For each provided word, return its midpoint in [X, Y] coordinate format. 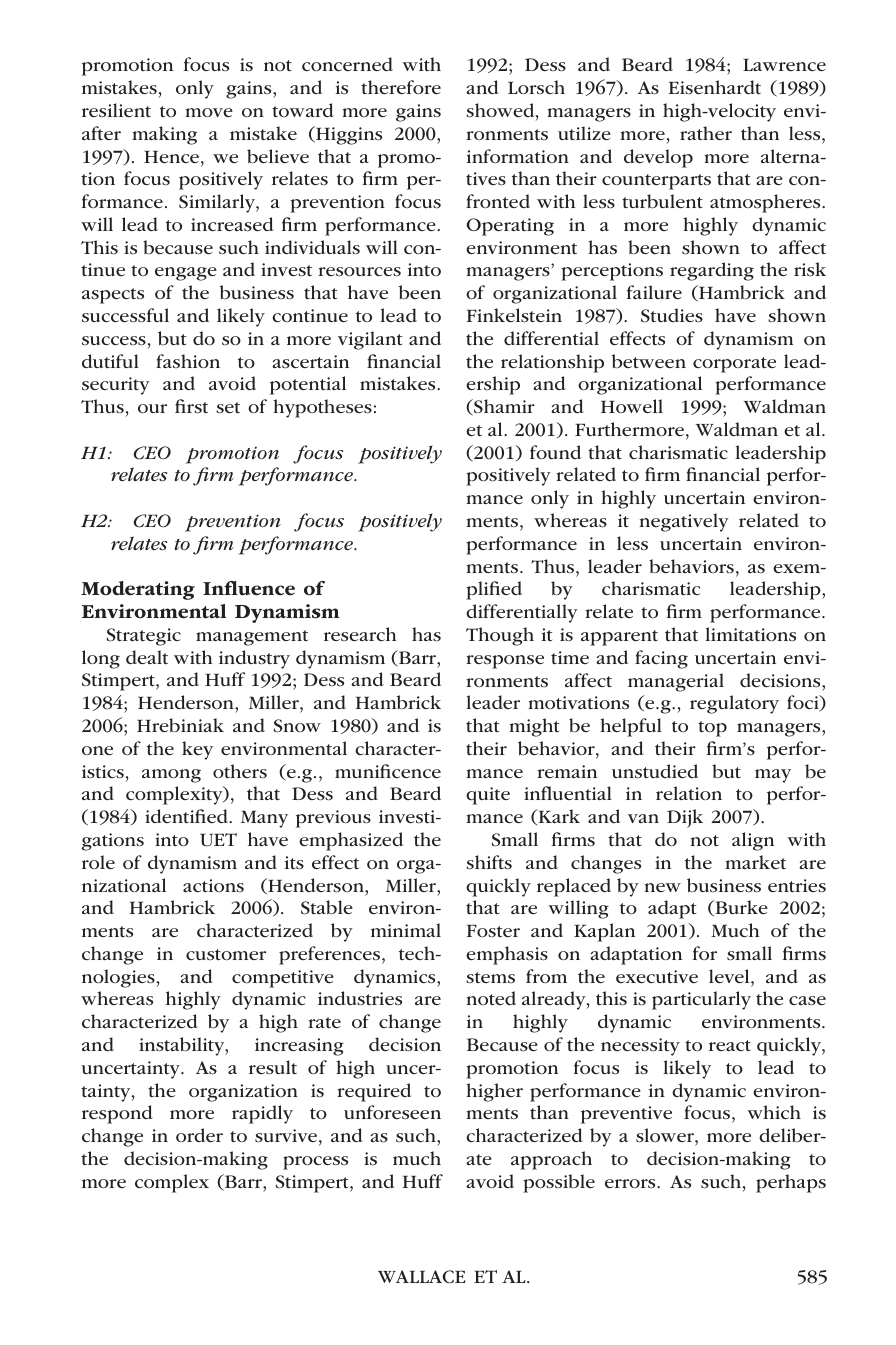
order [199, 1135]
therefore [401, 87]
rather [706, 133]
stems [490, 978]
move [209, 113]
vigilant [370, 340]
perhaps [791, 1183]
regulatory [734, 704]
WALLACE [422, 1277]
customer [226, 955]
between [649, 361]
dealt [147, 657]
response [505, 662]
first [191, 406]
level [730, 976]
